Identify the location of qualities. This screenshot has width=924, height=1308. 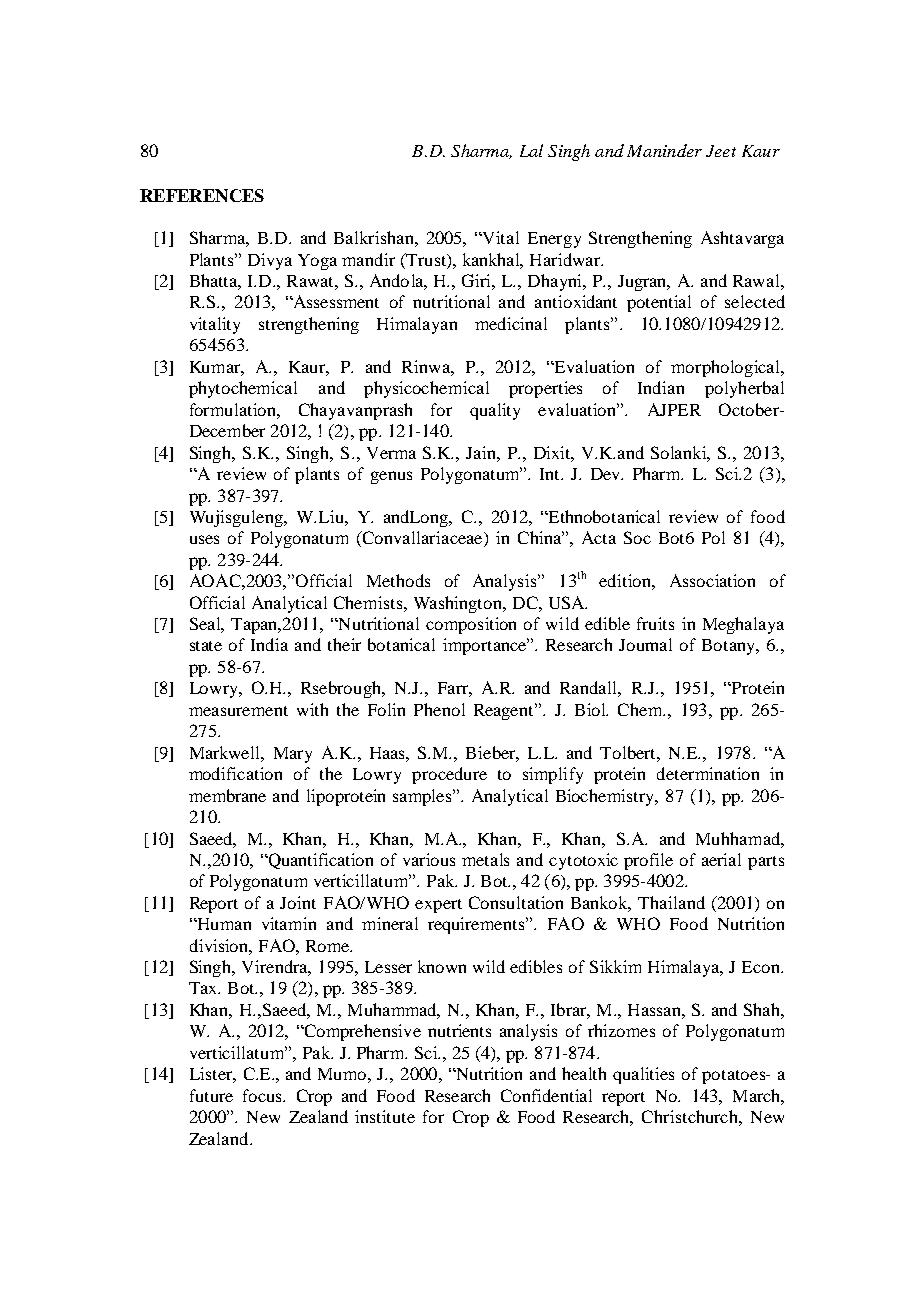
(643, 1075).
